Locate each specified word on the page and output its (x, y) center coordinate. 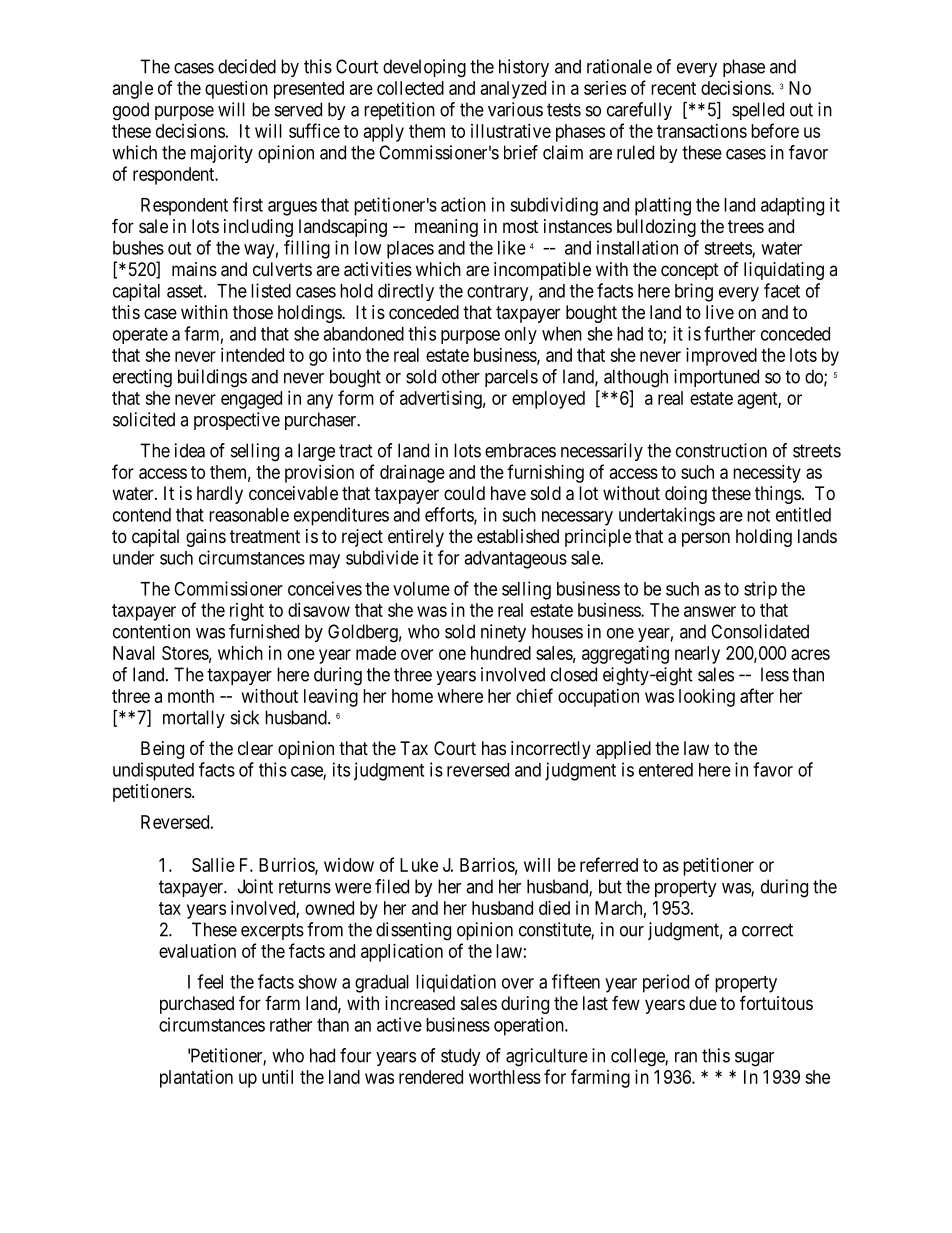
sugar (754, 1059)
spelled (758, 111)
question (236, 90)
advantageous (515, 560)
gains (206, 538)
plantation (196, 1079)
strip (760, 590)
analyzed (513, 90)
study (461, 1057)
